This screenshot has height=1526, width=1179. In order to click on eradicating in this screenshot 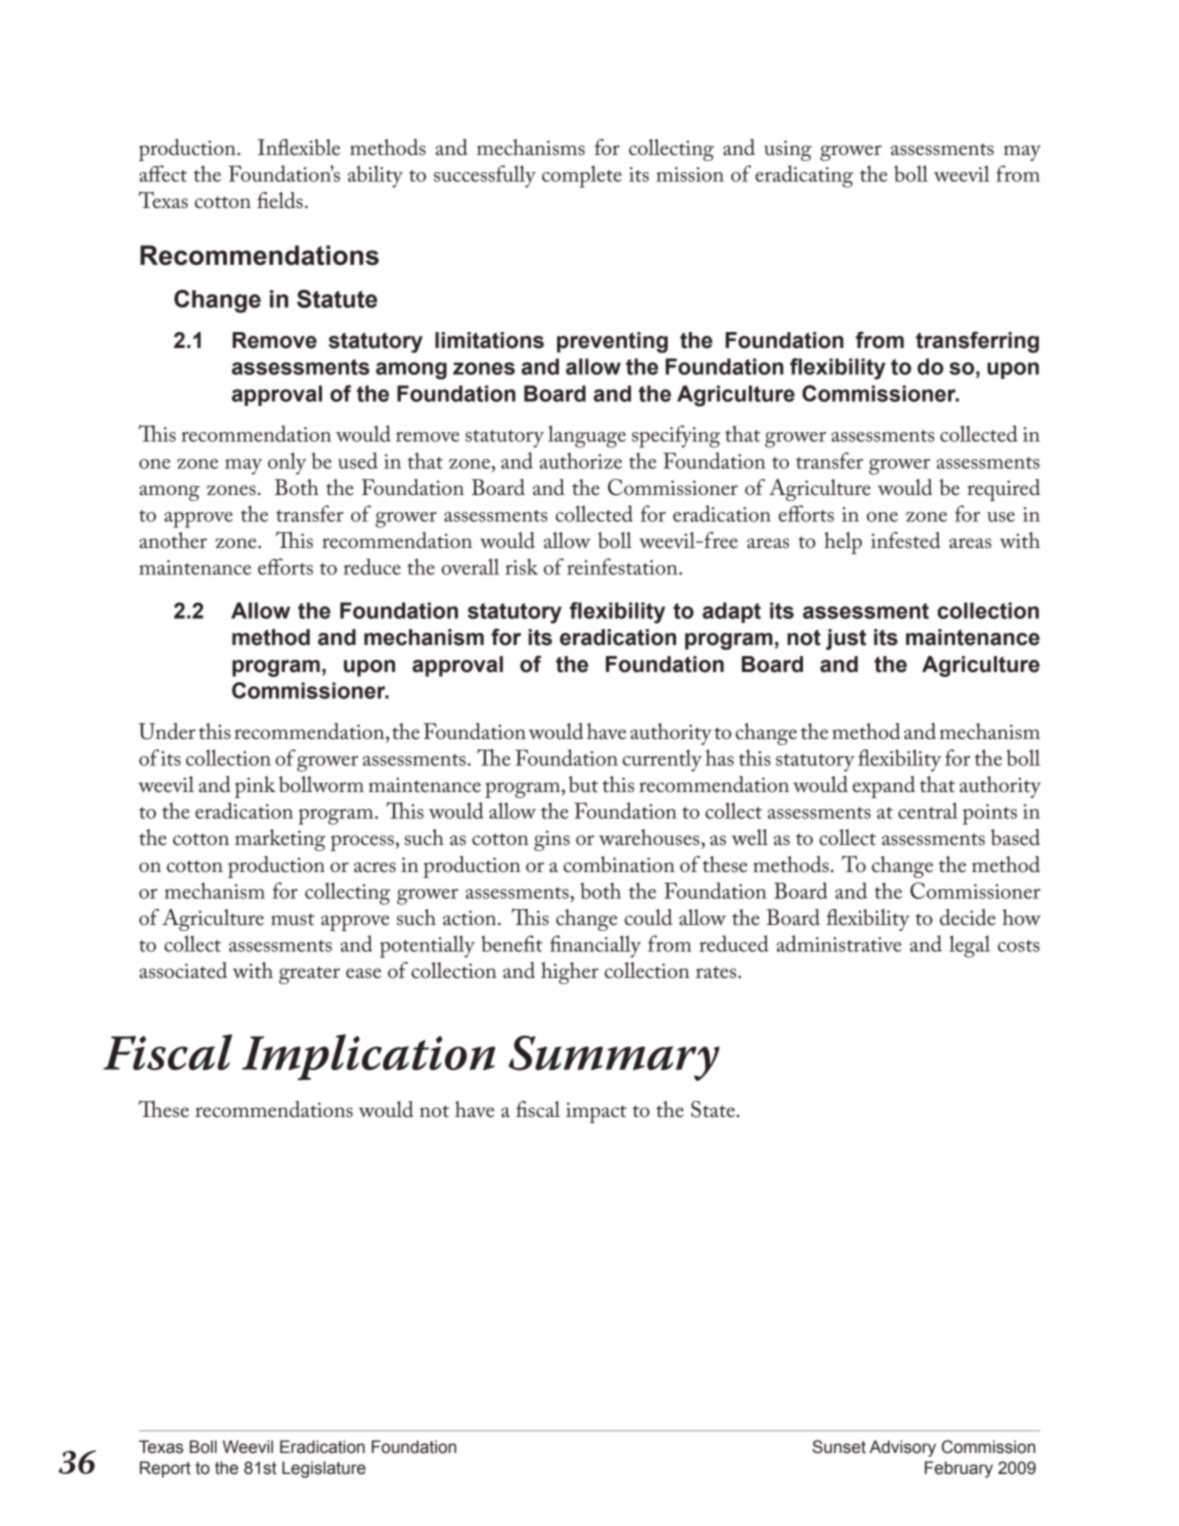, I will do `click(804, 176)`.
